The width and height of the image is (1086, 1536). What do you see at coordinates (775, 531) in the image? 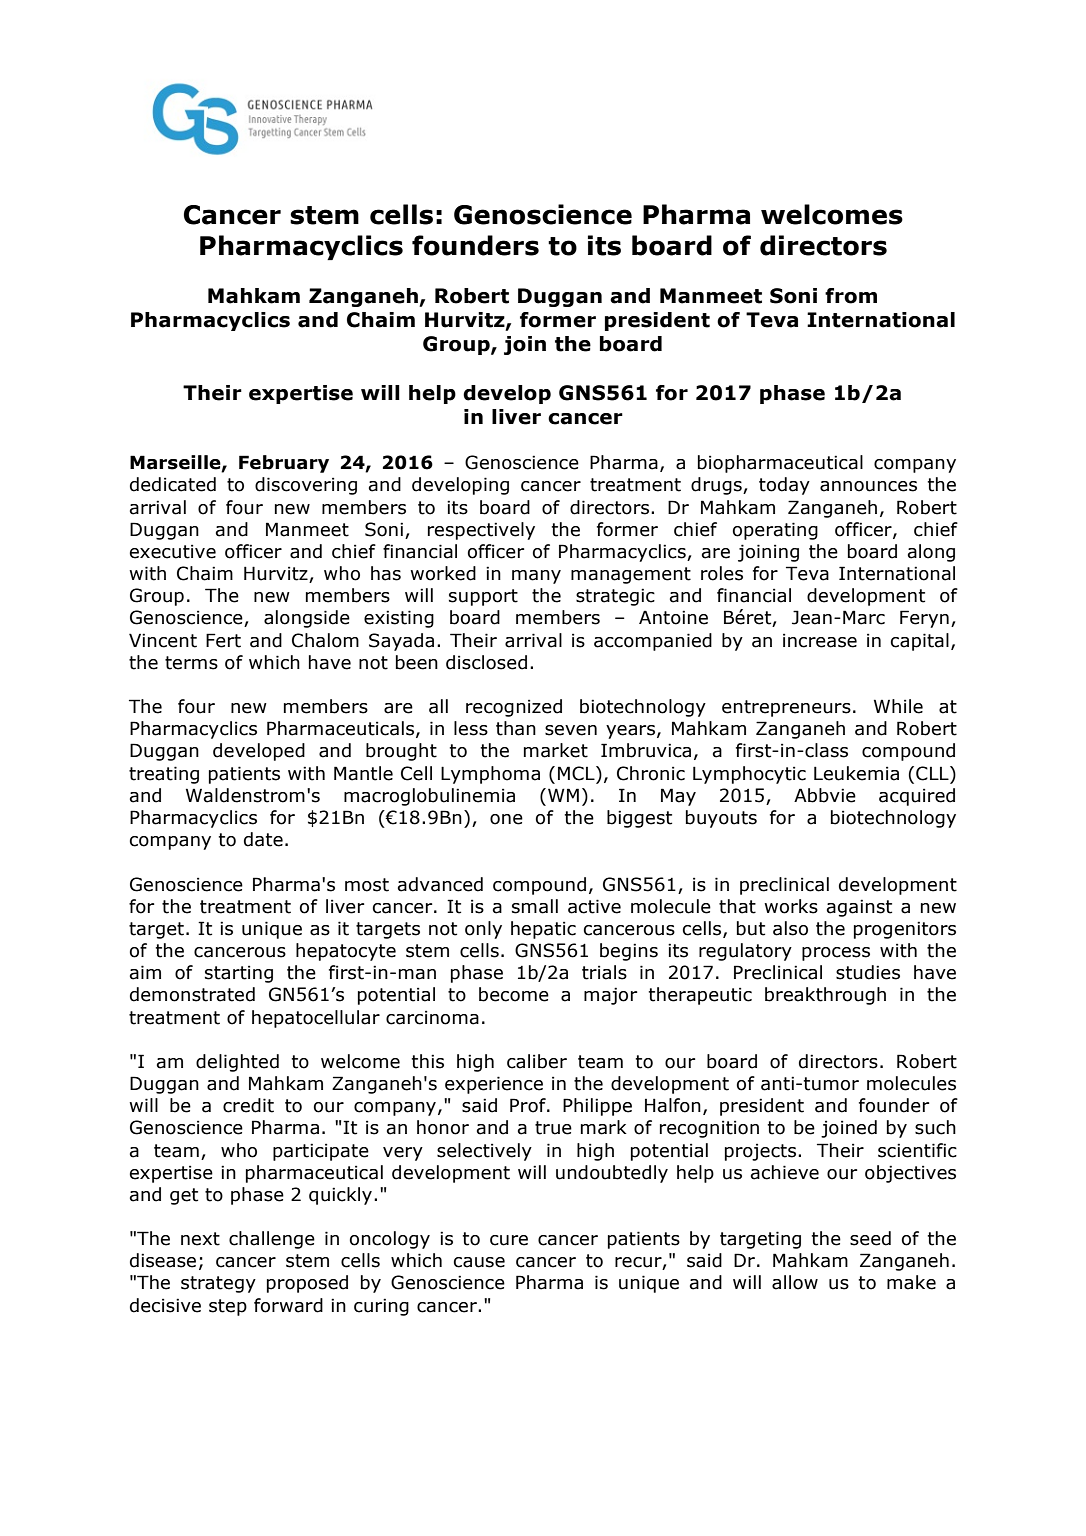
I see `operating` at bounding box center [775, 531].
